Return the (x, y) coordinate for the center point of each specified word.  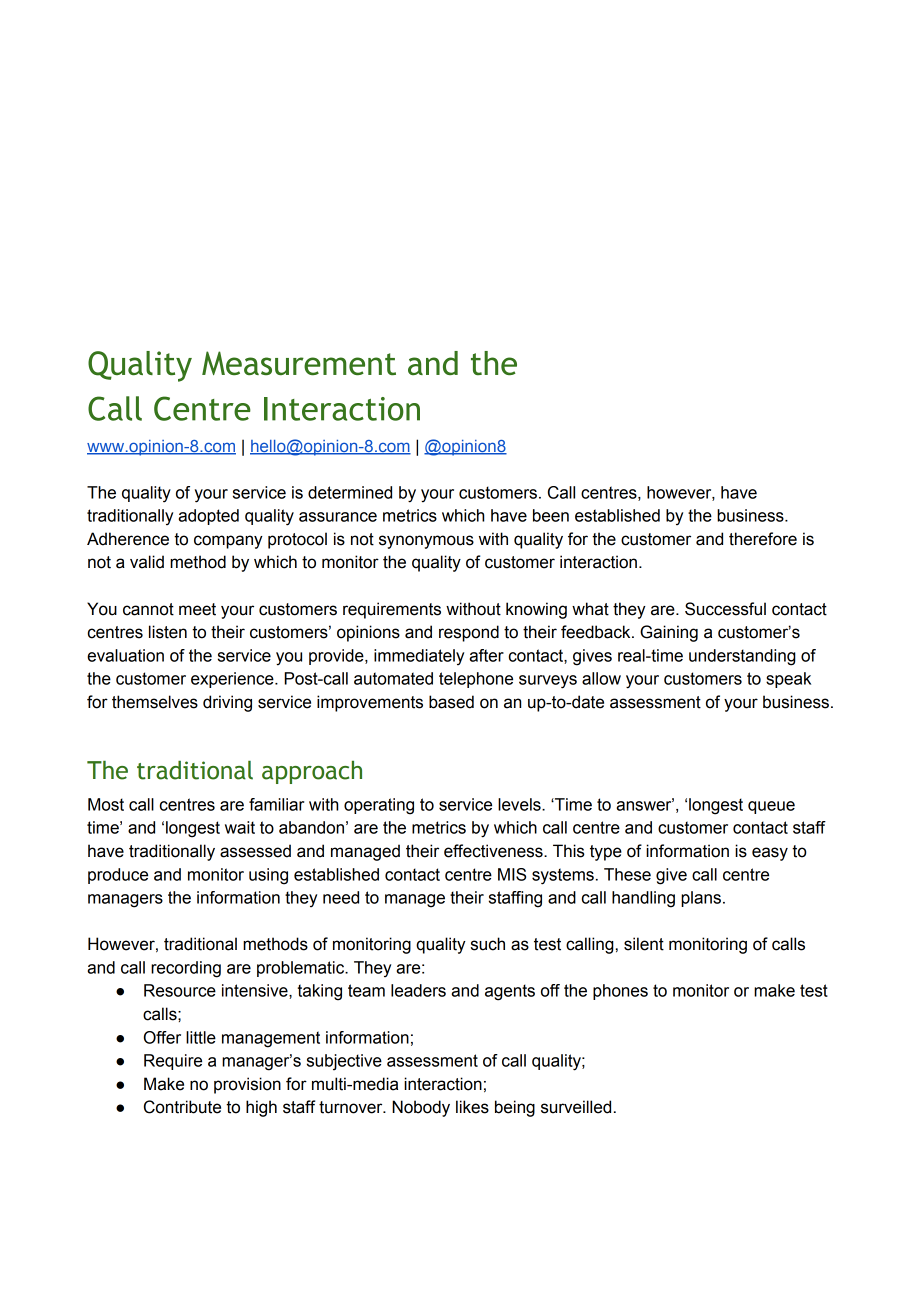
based (451, 702)
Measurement (299, 363)
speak (788, 680)
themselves (155, 702)
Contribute (182, 1107)
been (551, 515)
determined (350, 492)
